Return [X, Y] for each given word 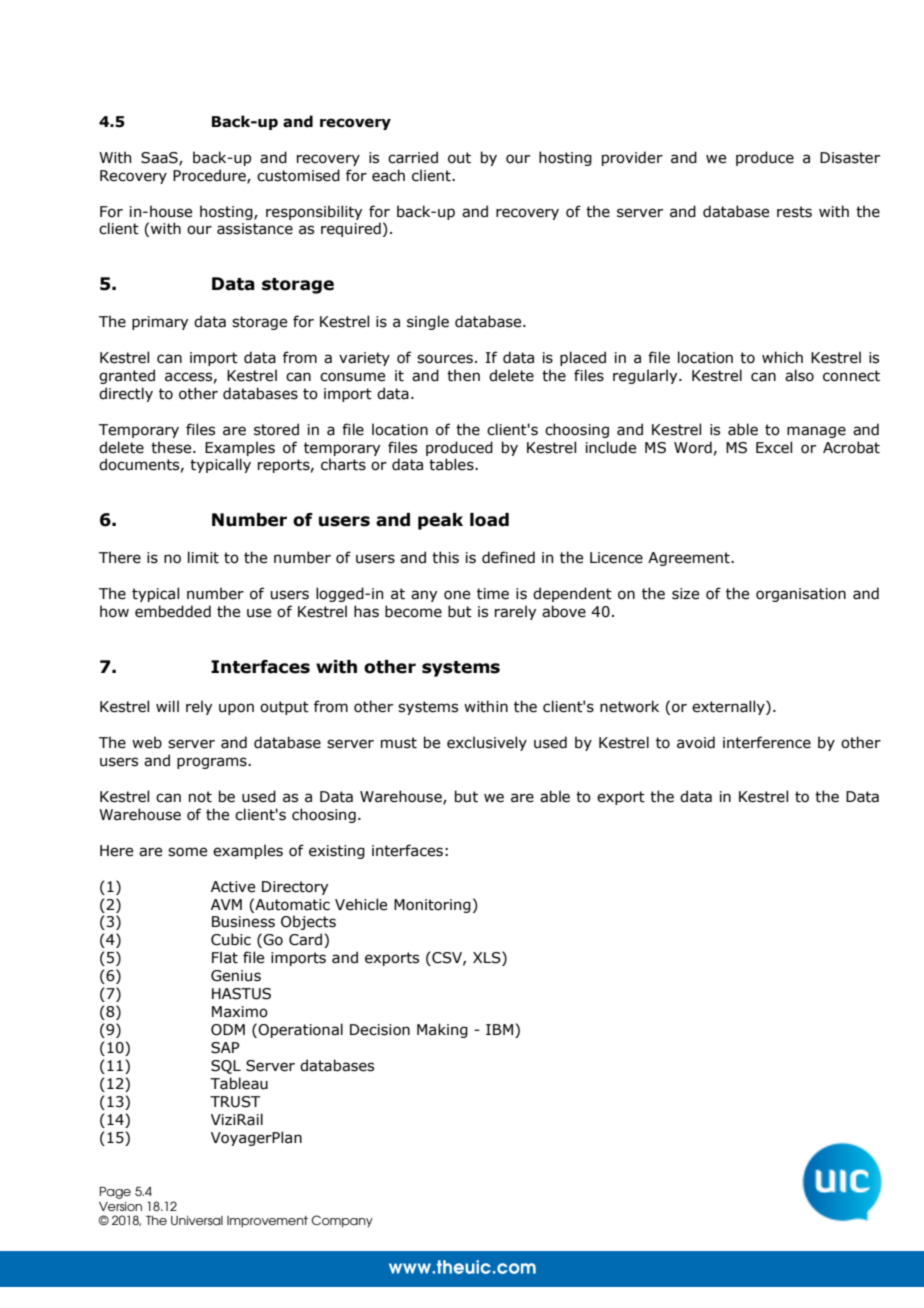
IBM [499, 1029]
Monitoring [432, 906]
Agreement [690, 559]
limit [203, 557]
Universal [197, 1220]
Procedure [210, 176]
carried [413, 157]
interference [767, 742]
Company [342, 1221]
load [489, 520]
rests [794, 212]
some [187, 852]
